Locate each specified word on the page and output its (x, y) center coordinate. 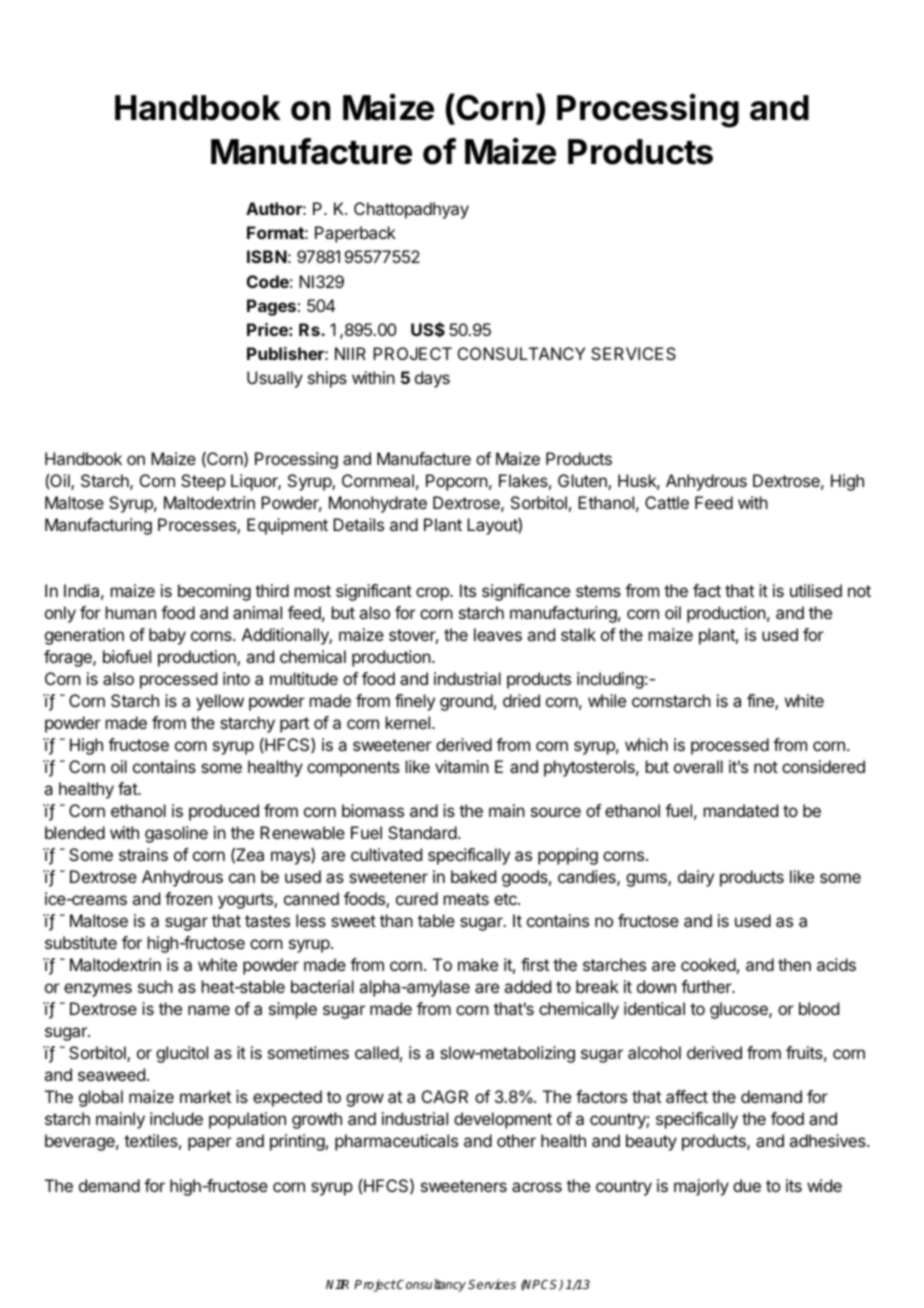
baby (167, 636)
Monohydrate (378, 504)
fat (128, 788)
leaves (498, 634)
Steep (203, 482)
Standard (422, 832)
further (707, 986)
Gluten (583, 482)
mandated (741, 810)
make (478, 964)
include (176, 1118)
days (432, 379)
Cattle (667, 502)
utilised (816, 590)
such (155, 986)
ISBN (267, 256)
